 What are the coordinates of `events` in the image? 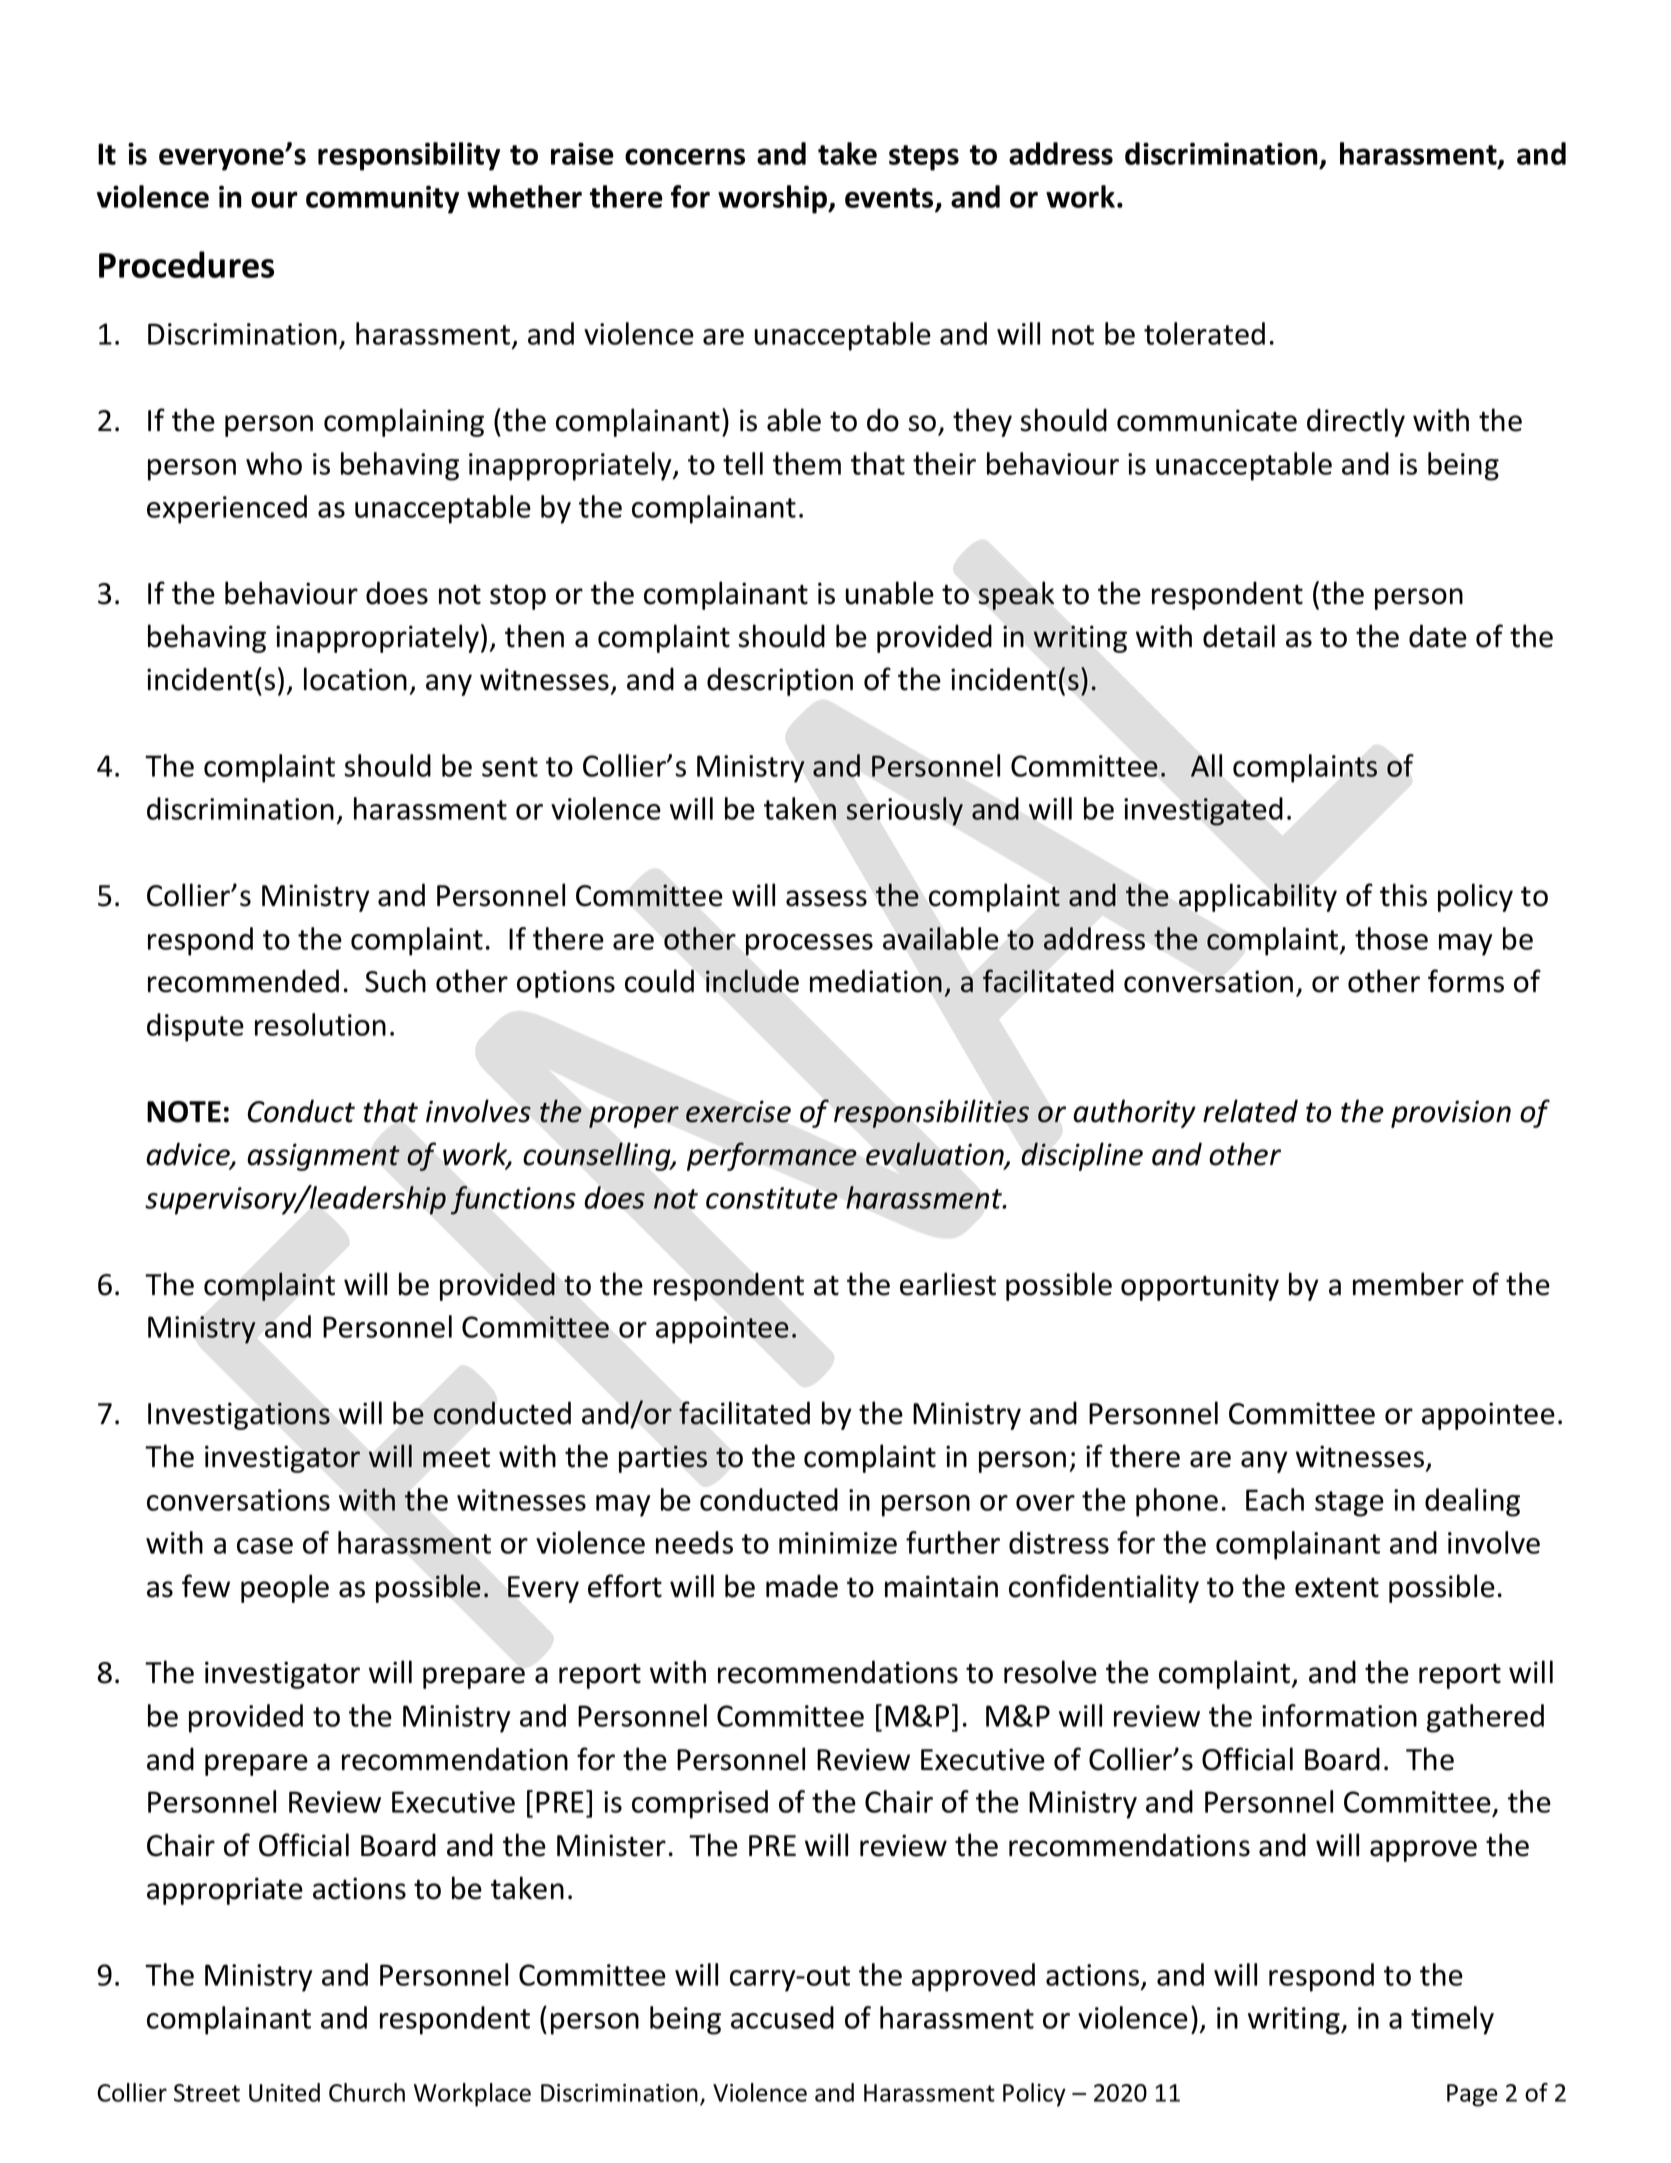 It's located at (890, 199).
